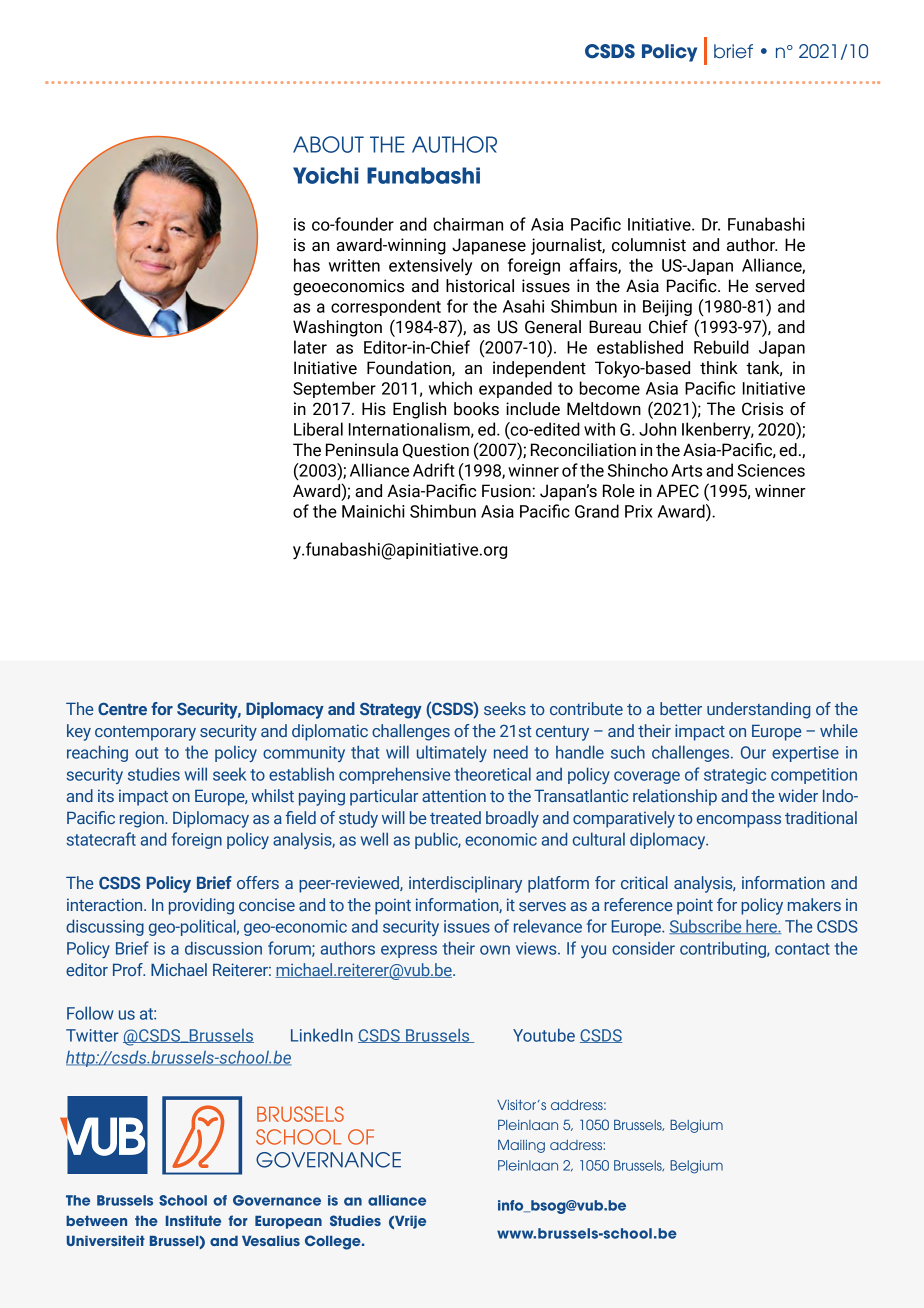 This screenshot has width=924, height=1308. What do you see at coordinates (758, 710) in the screenshot?
I see `understanding` at bounding box center [758, 710].
